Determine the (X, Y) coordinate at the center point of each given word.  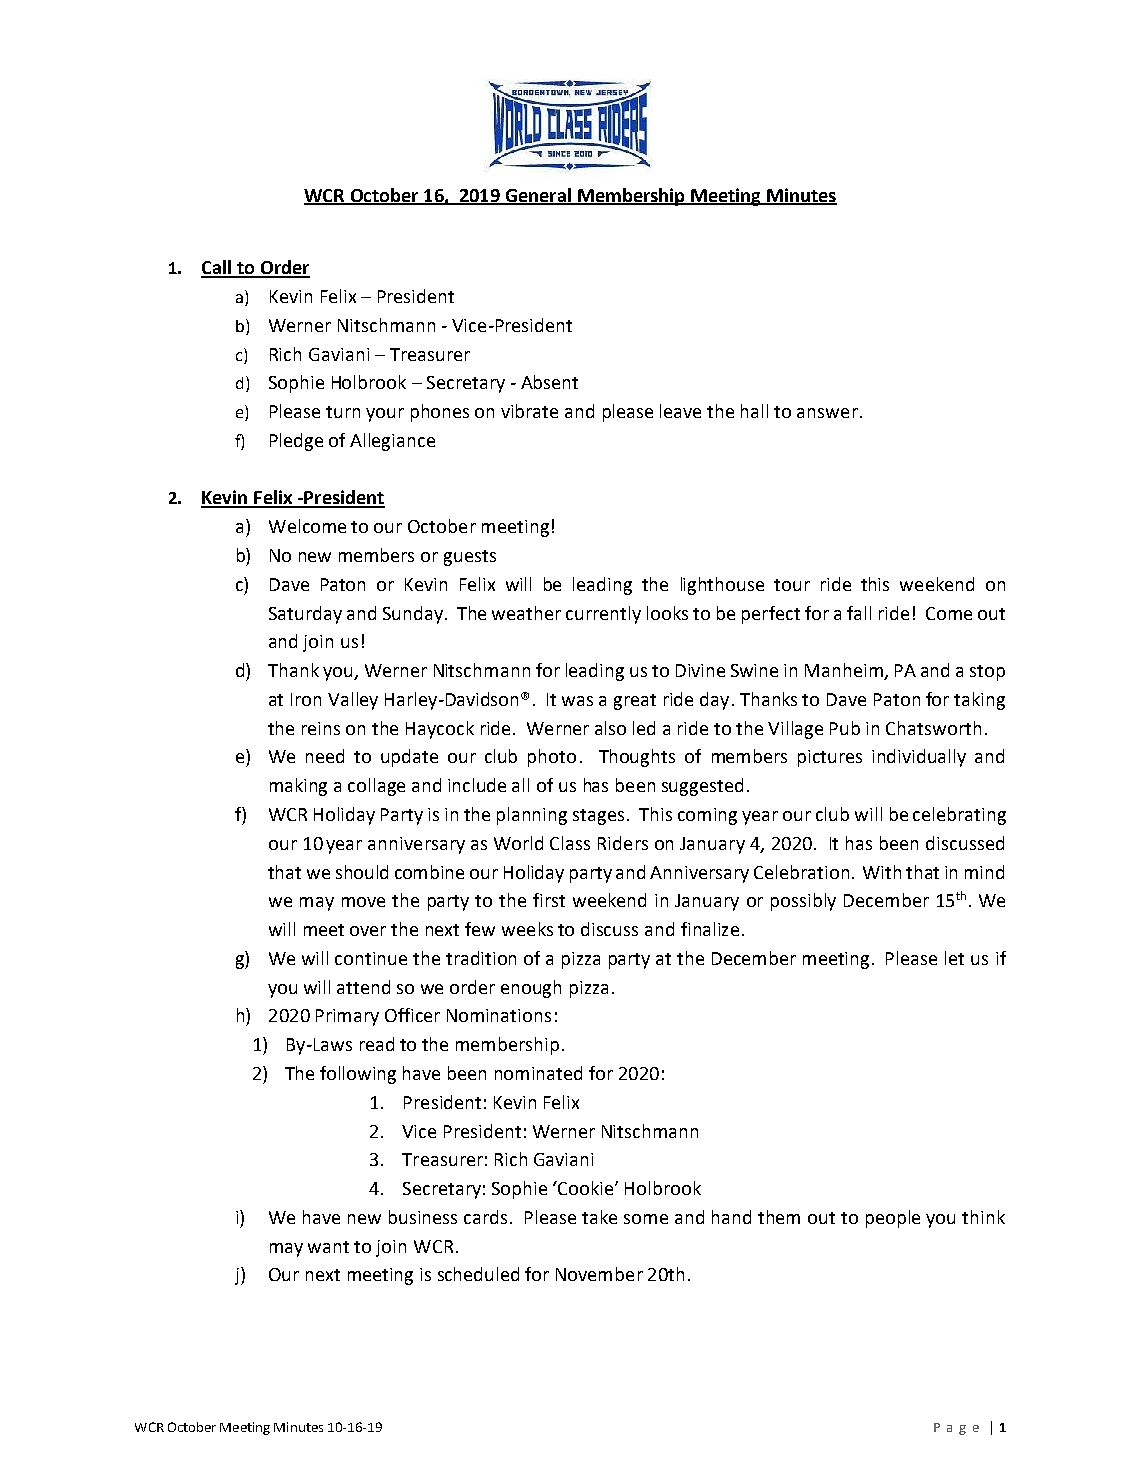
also (610, 728)
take (599, 1217)
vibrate (529, 411)
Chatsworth (933, 728)
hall (754, 411)
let (954, 958)
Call (217, 268)
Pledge (296, 442)
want (328, 1247)
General (538, 196)
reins (321, 728)
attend (363, 987)
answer (827, 413)
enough (531, 989)
